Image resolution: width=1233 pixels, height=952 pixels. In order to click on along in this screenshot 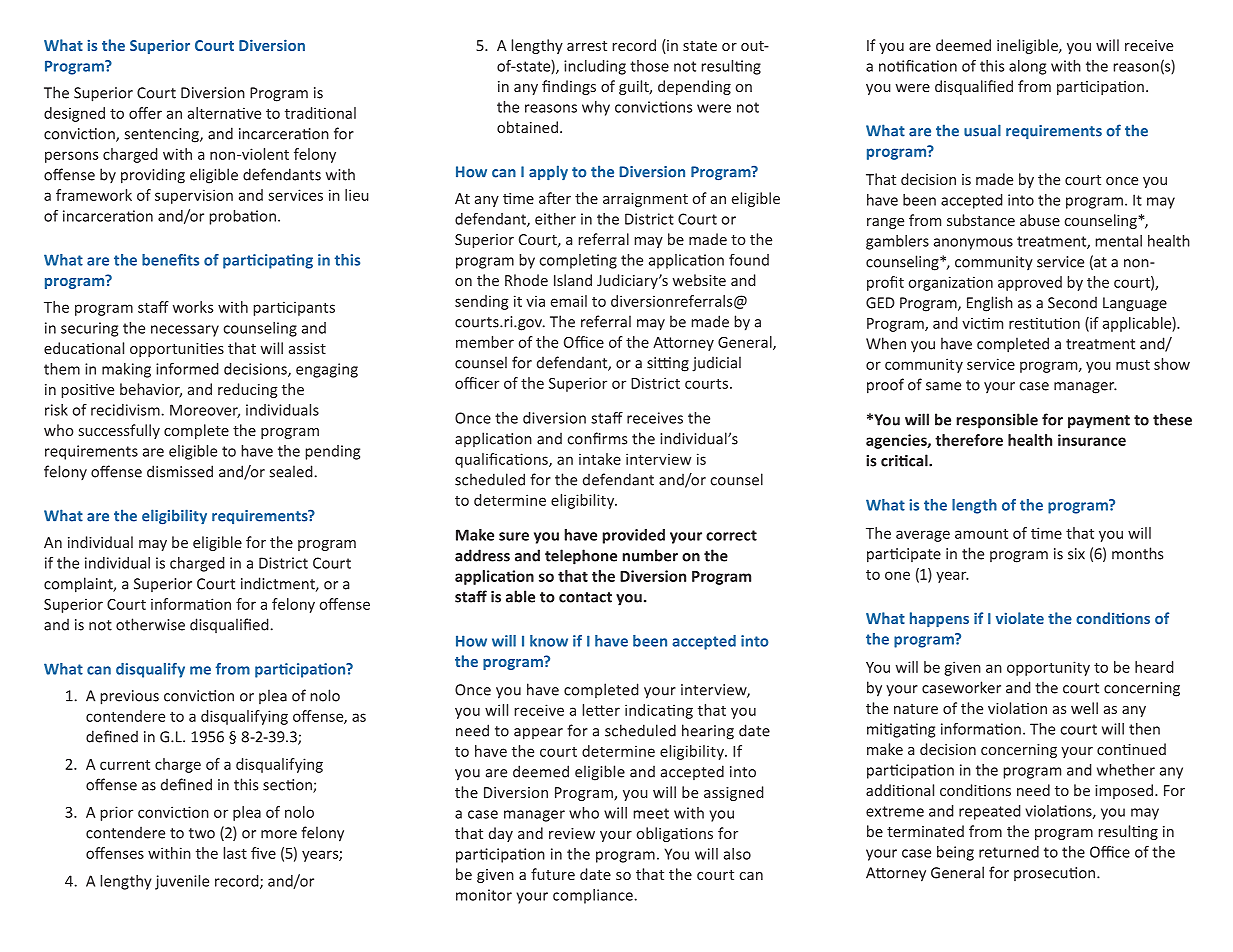, I will do `click(1027, 67)`.
